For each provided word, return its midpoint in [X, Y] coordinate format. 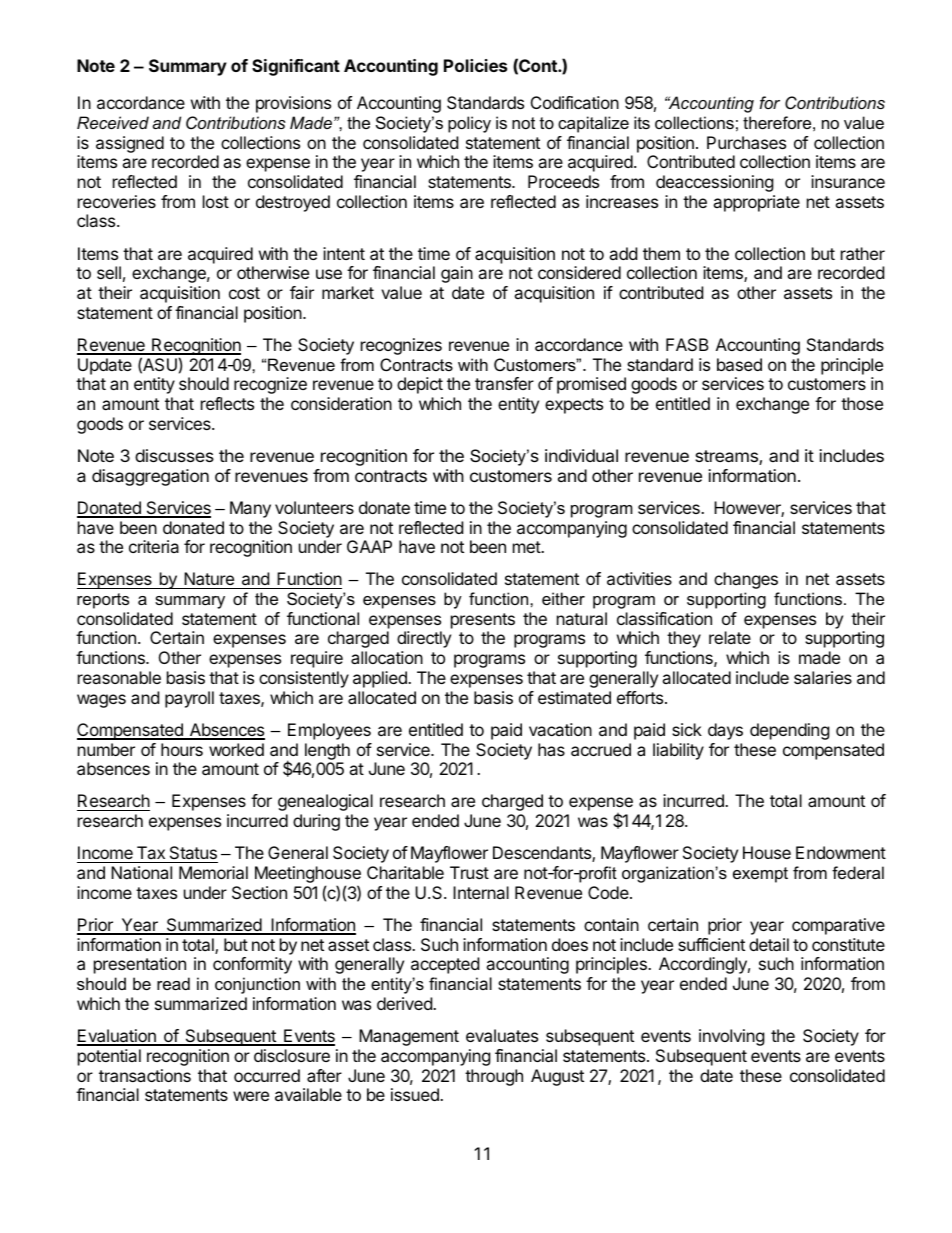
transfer [504, 383]
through [494, 1077]
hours [182, 749]
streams [727, 457]
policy [469, 124]
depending [790, 731]
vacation [560, 729]
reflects [227, 403]
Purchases [746, 142]
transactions [145, 1075]
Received [113, 122]
